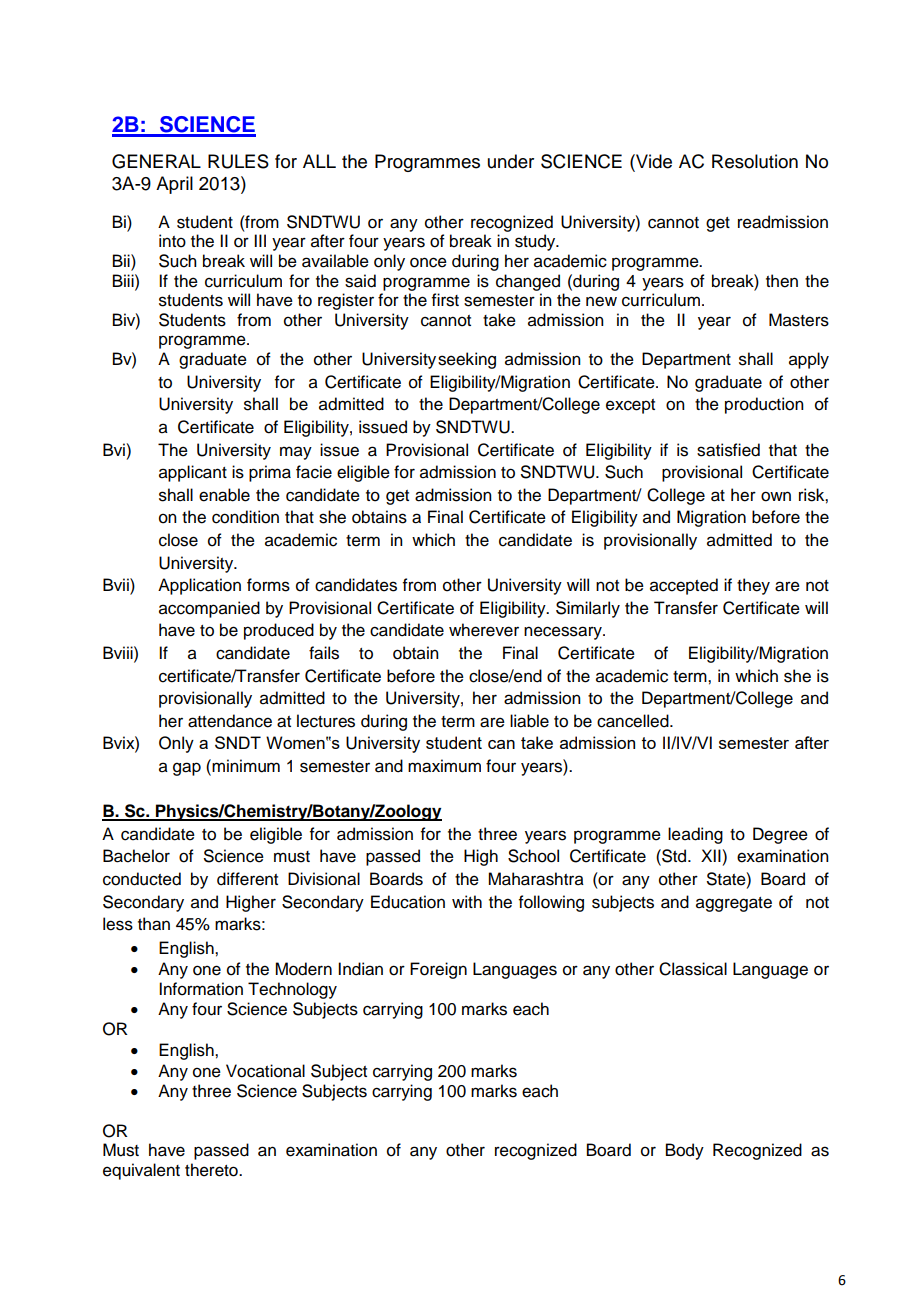 This screenshot has width=924, height=1308. Describe the element at coordinates (753, 586) in the screenshot. I see `they` at that location.
